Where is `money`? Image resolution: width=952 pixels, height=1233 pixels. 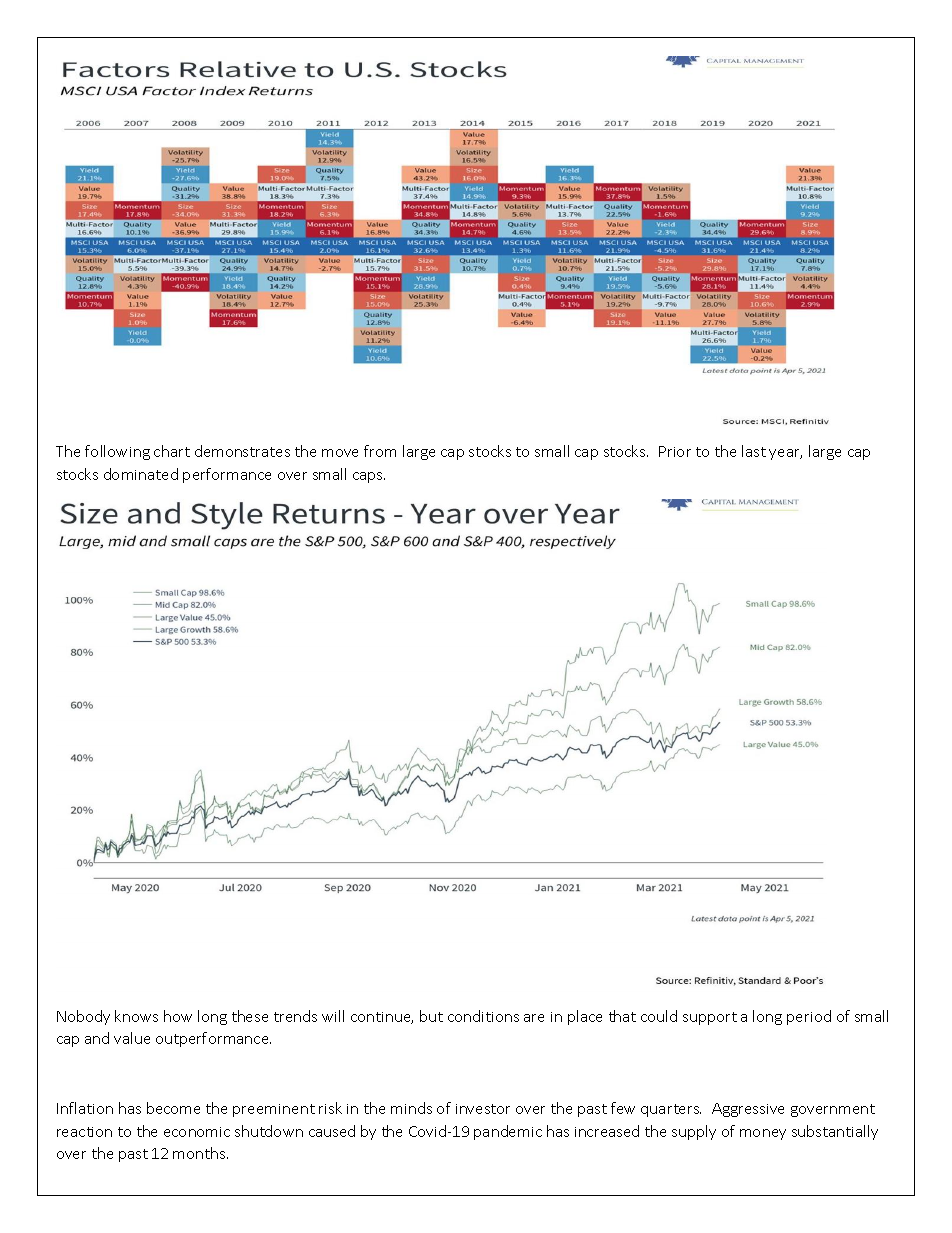 money is located at coordinates (763, 1134).
